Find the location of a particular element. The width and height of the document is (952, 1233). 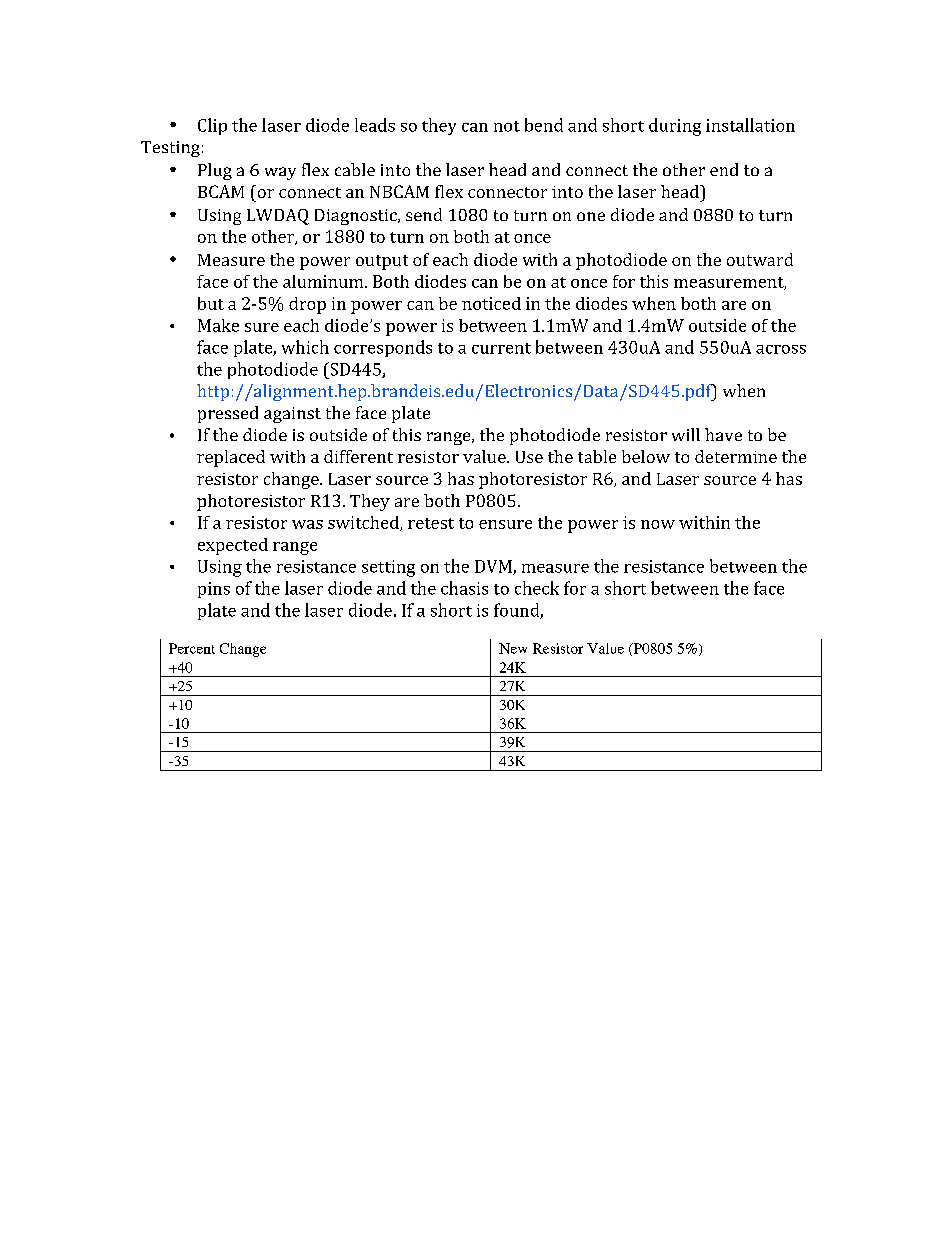

have is located at coordinates (723, 434).
